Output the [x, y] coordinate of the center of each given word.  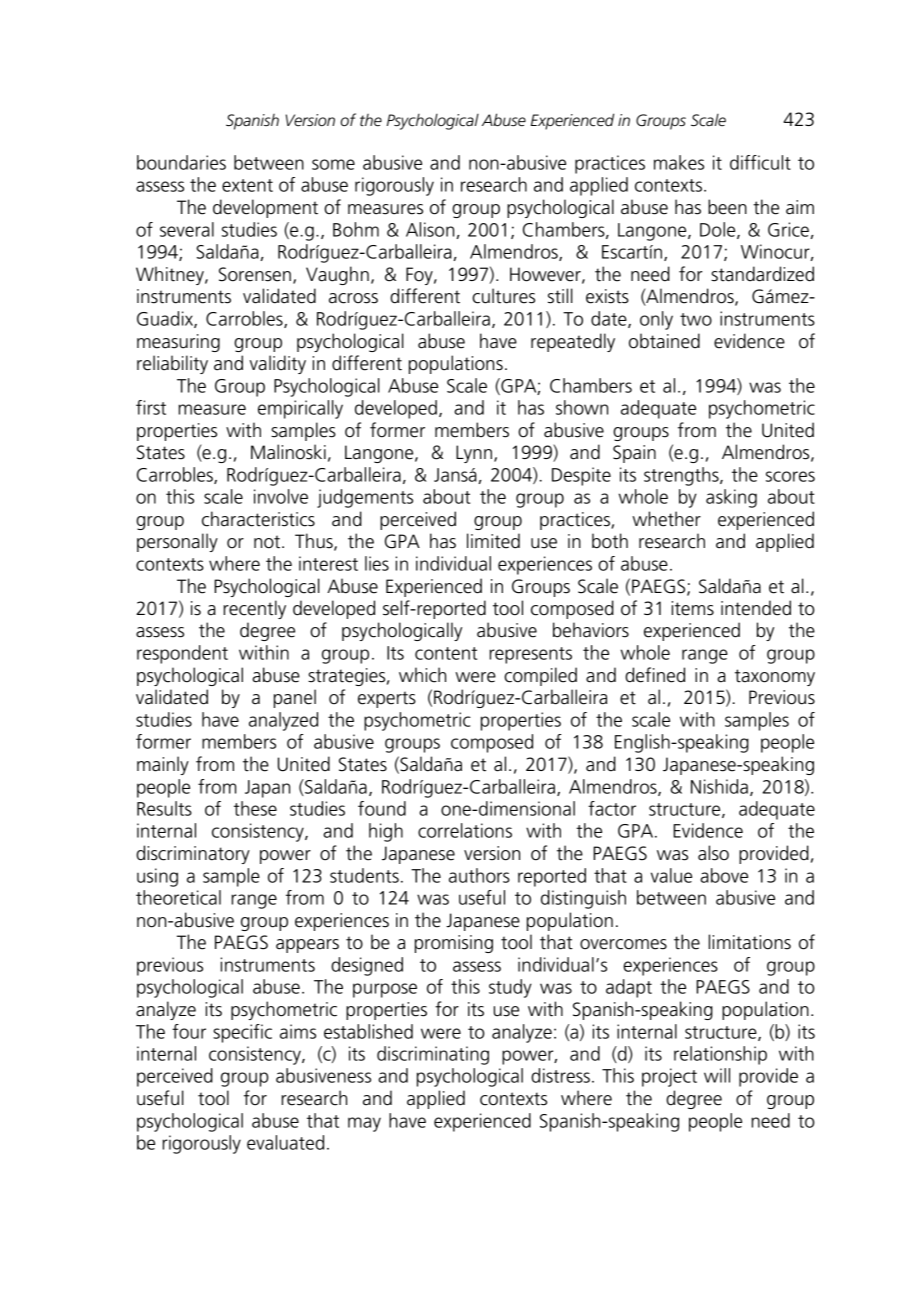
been [727, 207]
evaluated [285, 1142]
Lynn [474, 454]
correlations [465, 830]
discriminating [433, 1055]
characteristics [258, 519]
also [713, 853]
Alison [430, 229]
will [717, 1075]
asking [731, 498]
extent [247, 185]
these [255, 808]
